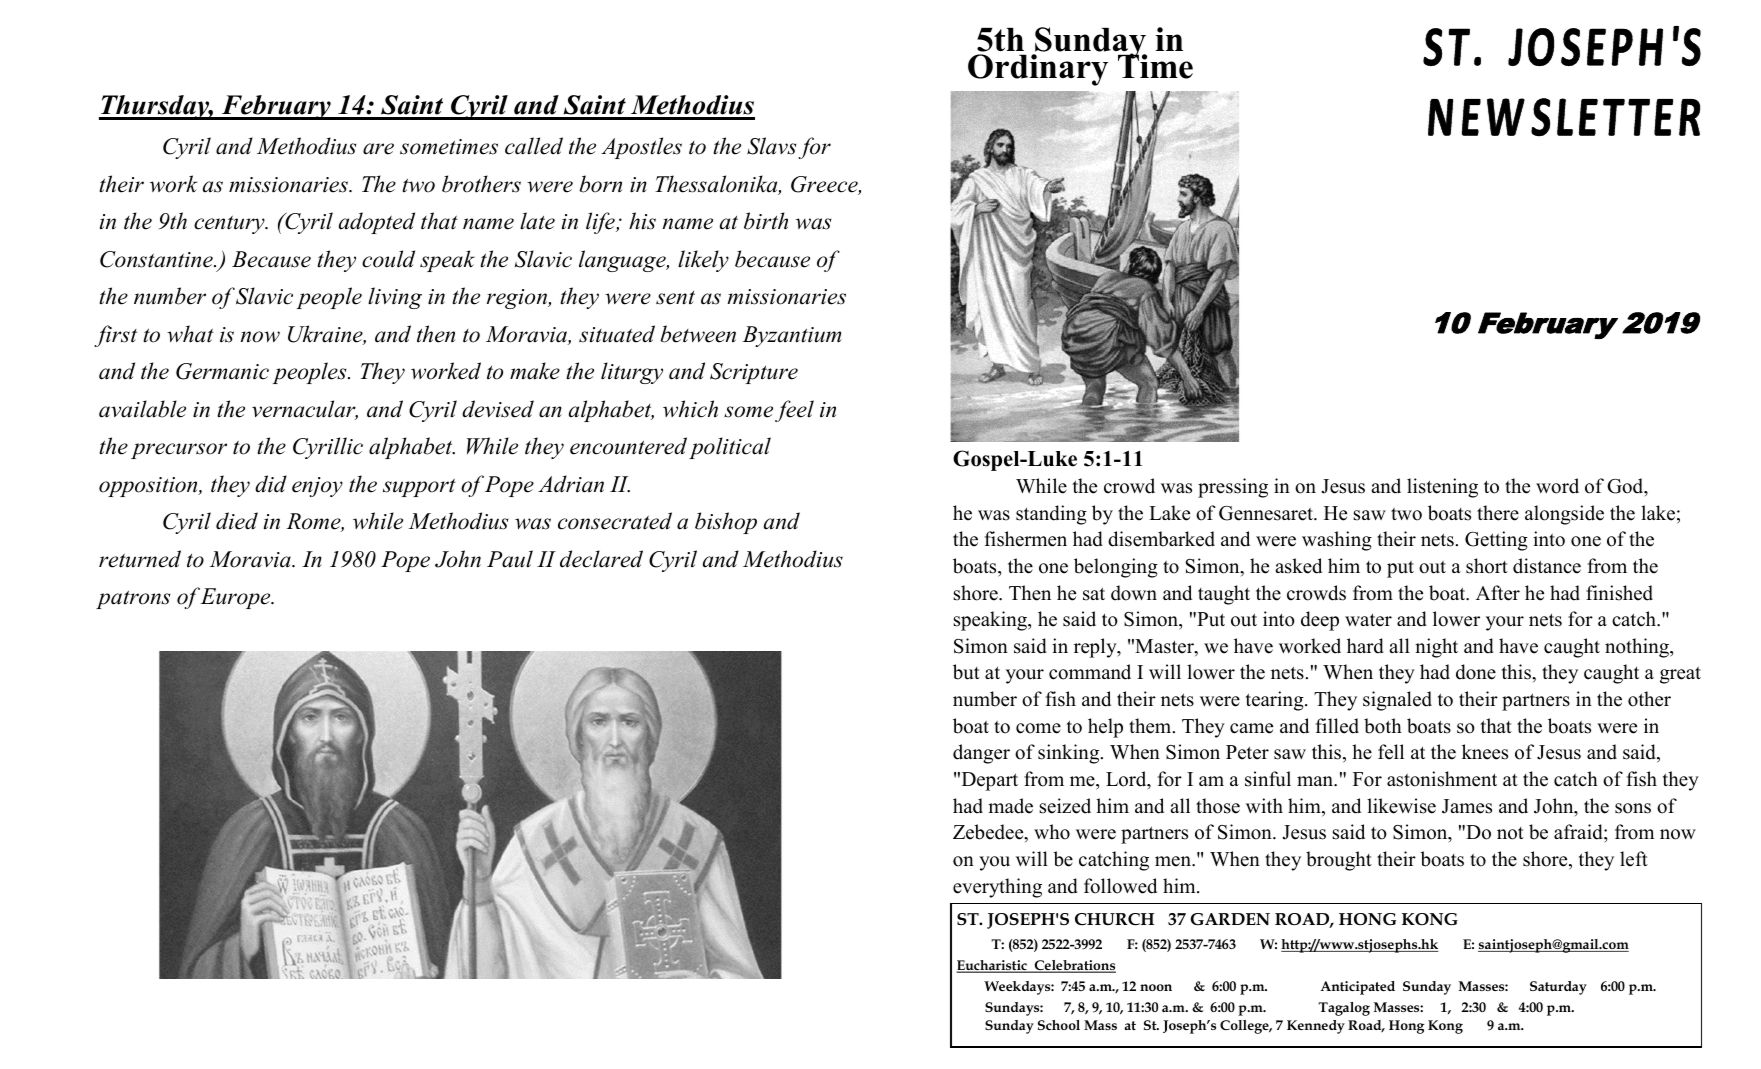  What do you see at coordinates (992, 966) in the page?
I see `Eucharistic` at bounding box center [992, 966].
